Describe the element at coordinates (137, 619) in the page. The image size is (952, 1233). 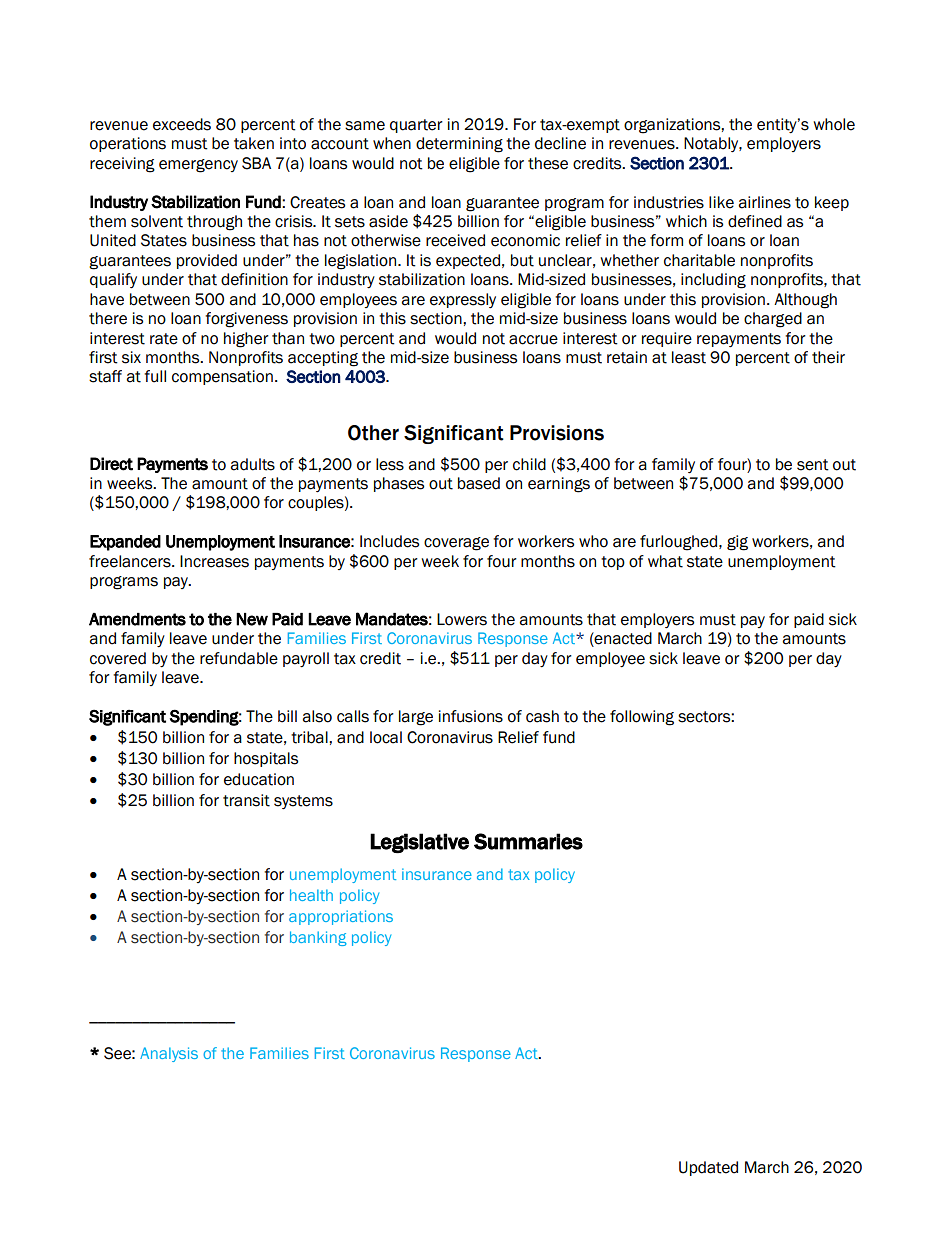
I see `Amendments` at that location.
